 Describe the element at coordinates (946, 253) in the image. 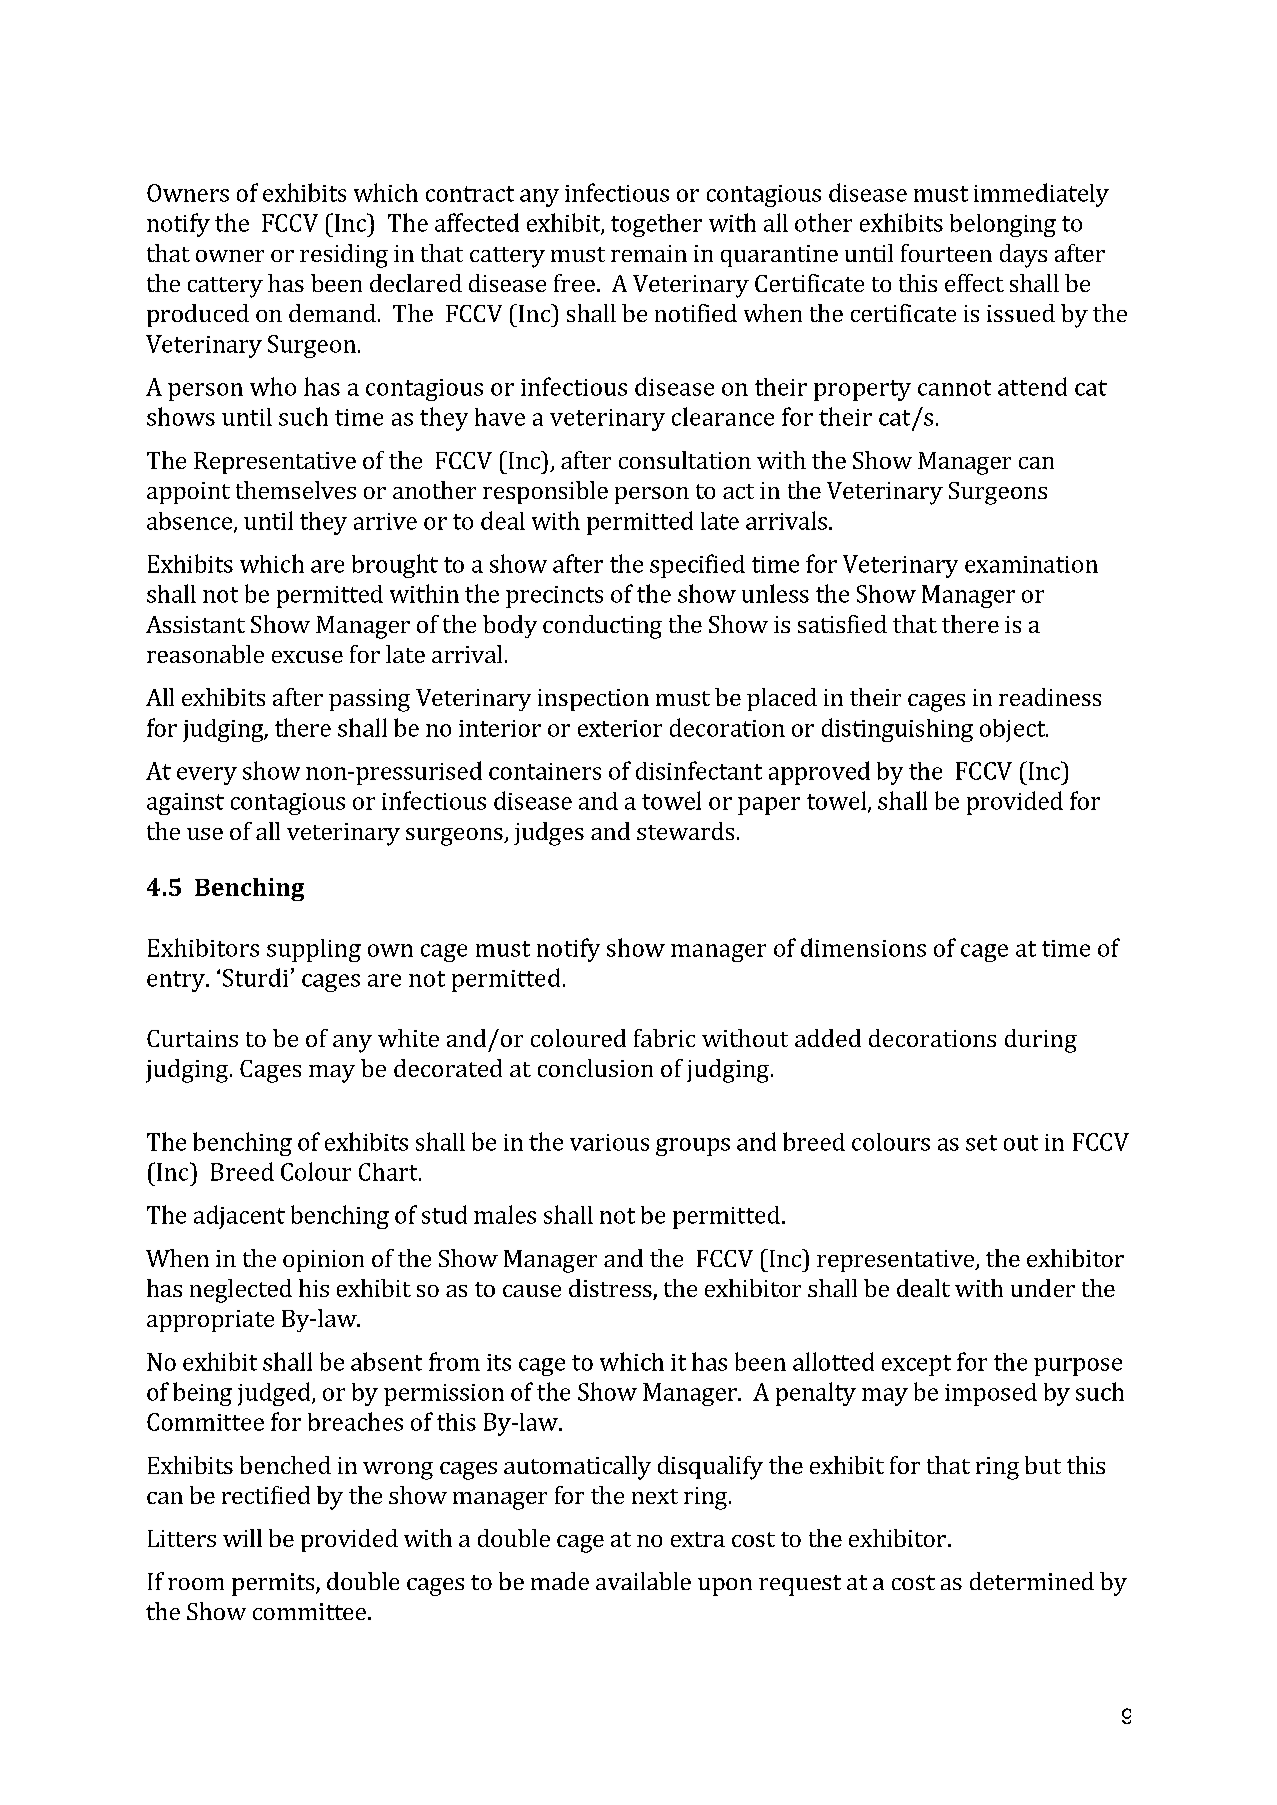

I see `fourteen` at that location.
